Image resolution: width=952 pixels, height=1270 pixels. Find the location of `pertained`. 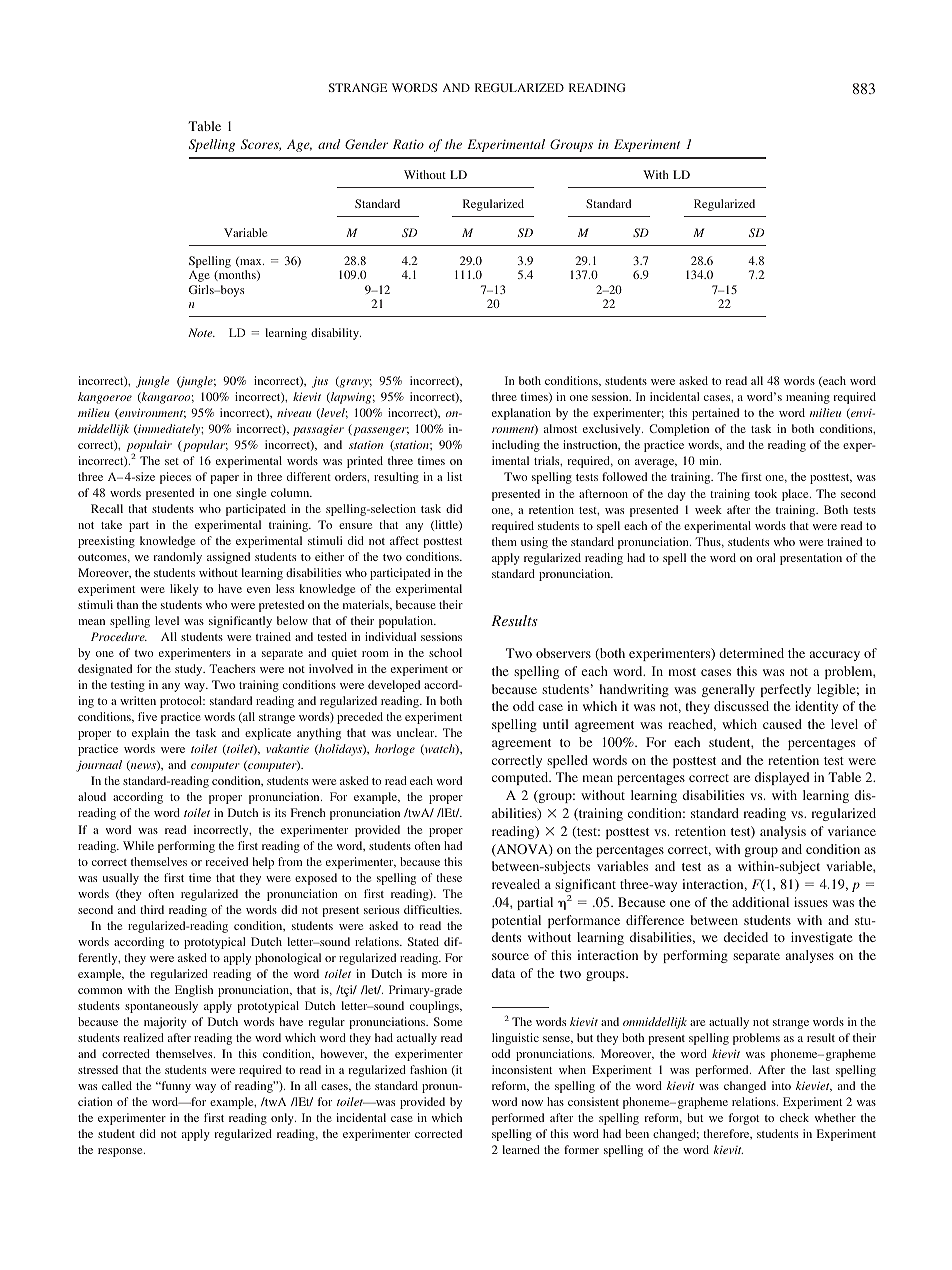

pertained is located at coordinates (715, 414).
